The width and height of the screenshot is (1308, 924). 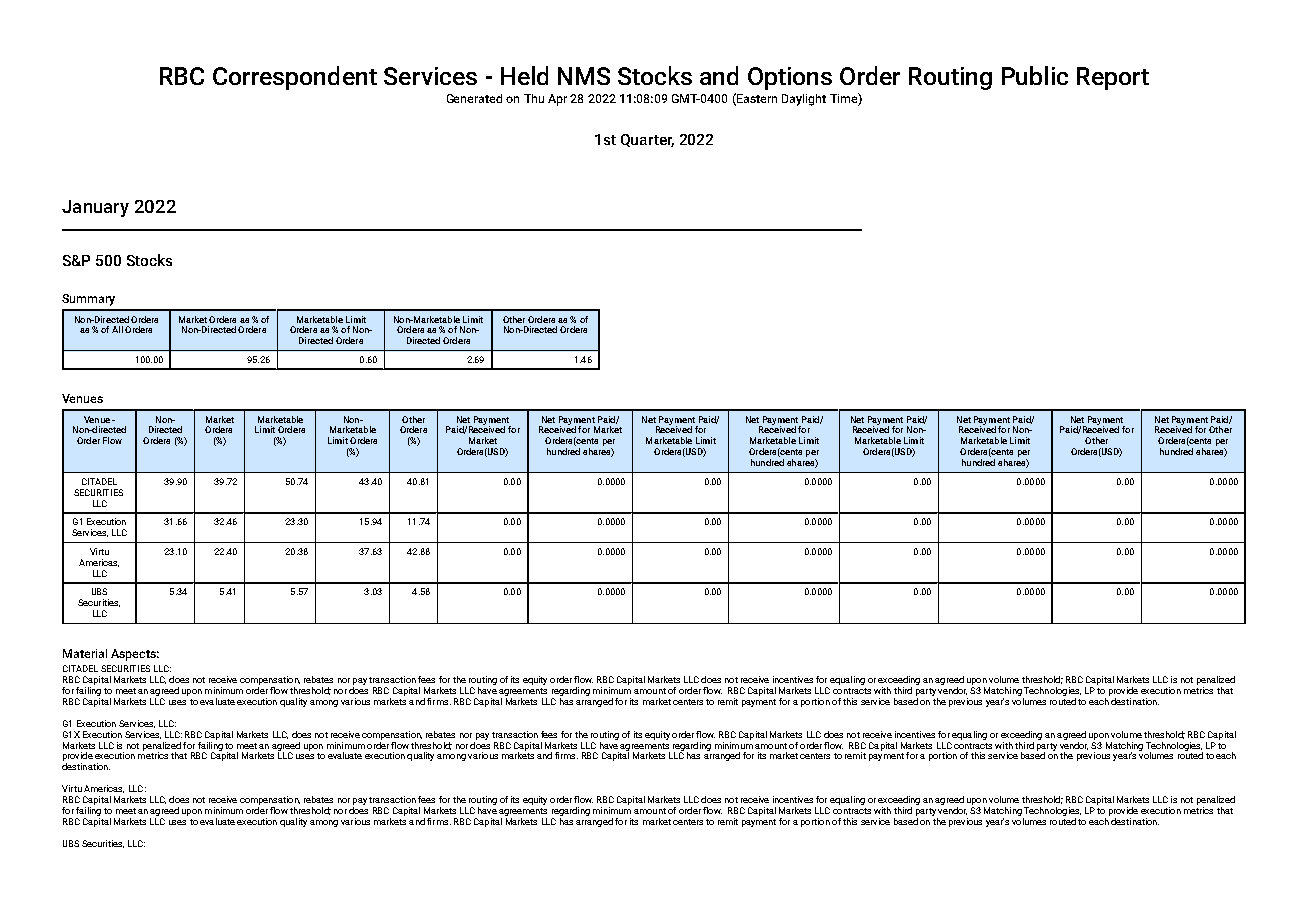 I want to click on Public, so click(x=1035, y=75).
